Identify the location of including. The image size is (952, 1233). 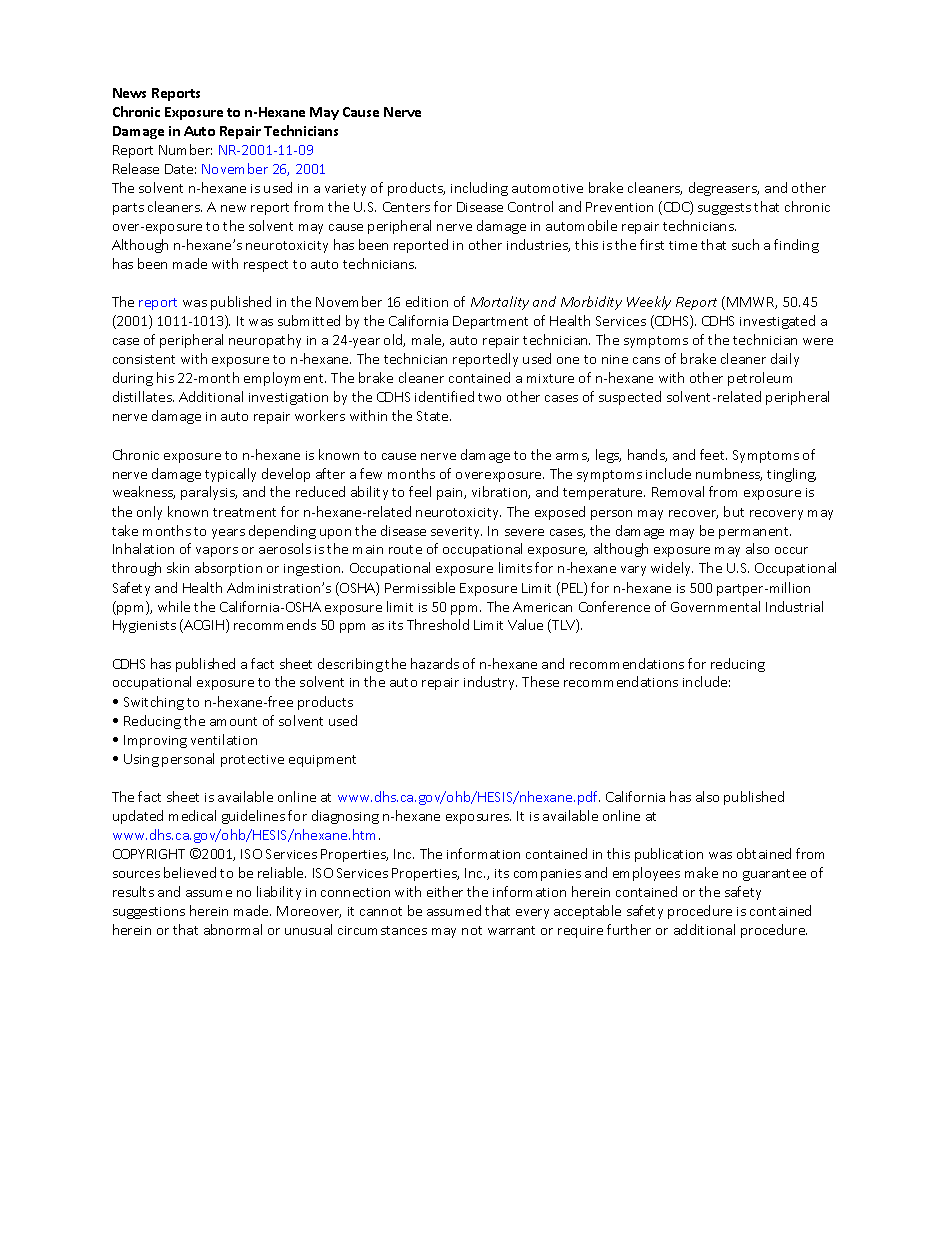
(479, 189).
